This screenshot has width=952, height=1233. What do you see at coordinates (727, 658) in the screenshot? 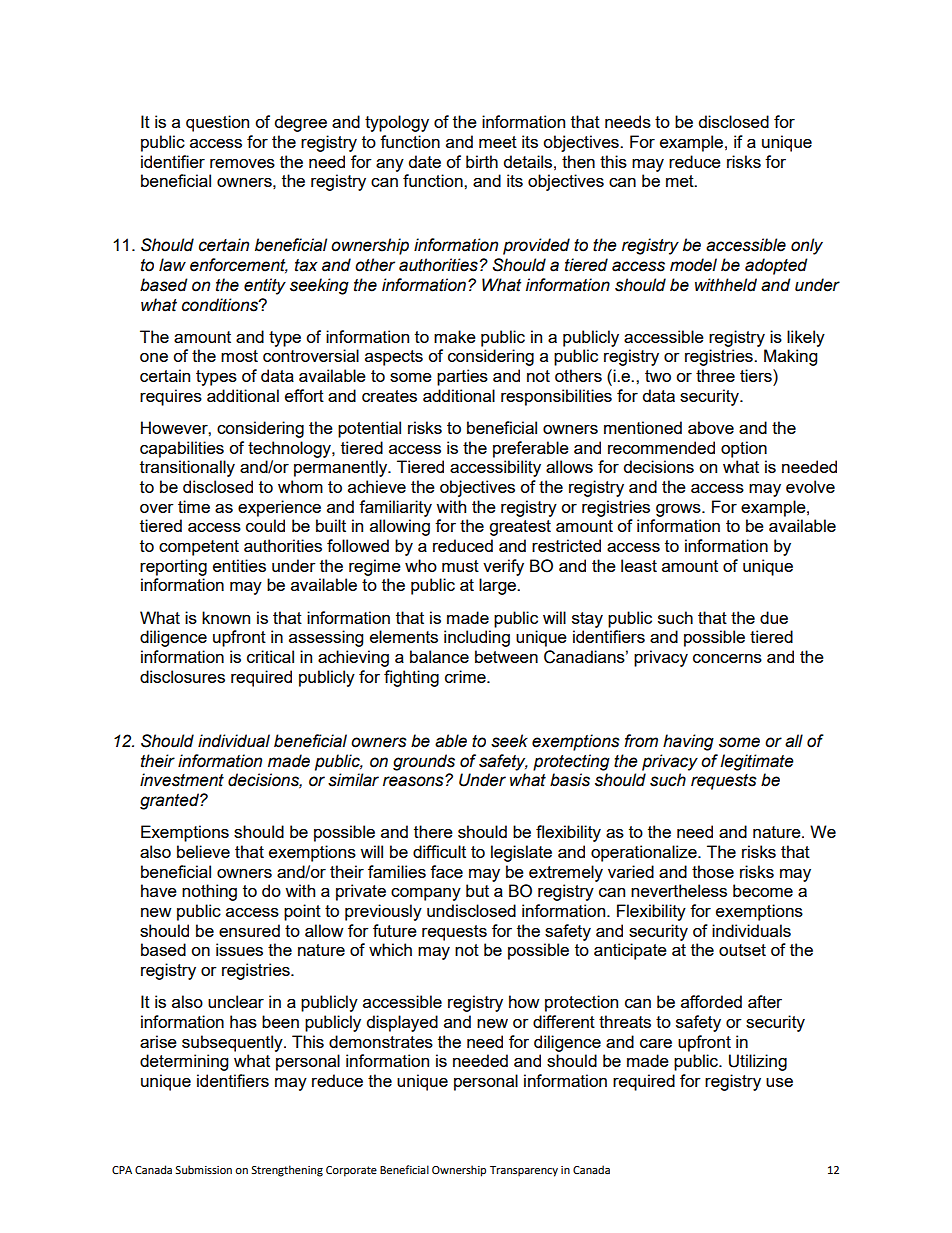
I see `concerns` at bounding box center [727, 658].
